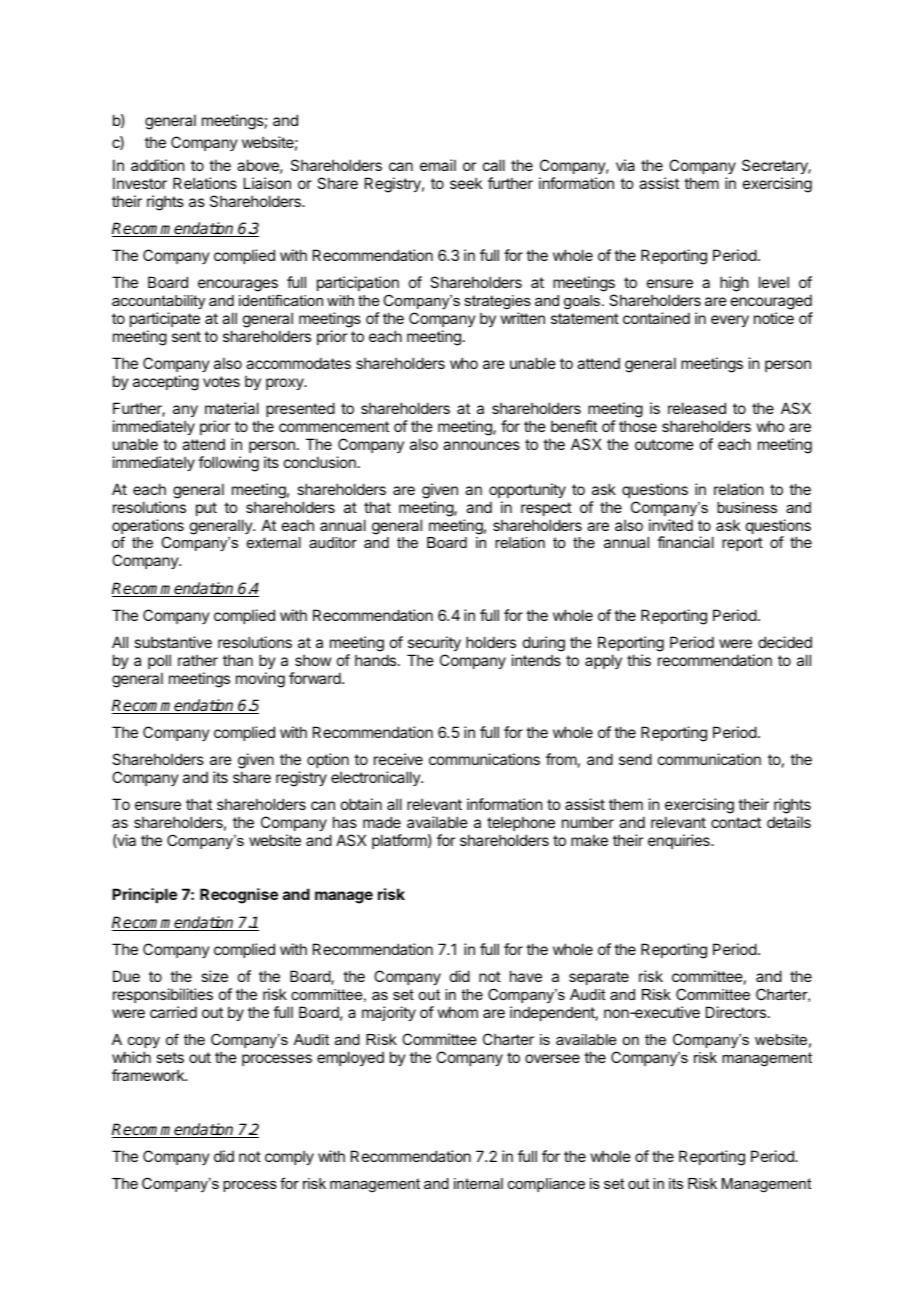 This page has height=1308, width=924. Describe the element at coordinates (289, 1157) in the page. I see `comply` at that location.
